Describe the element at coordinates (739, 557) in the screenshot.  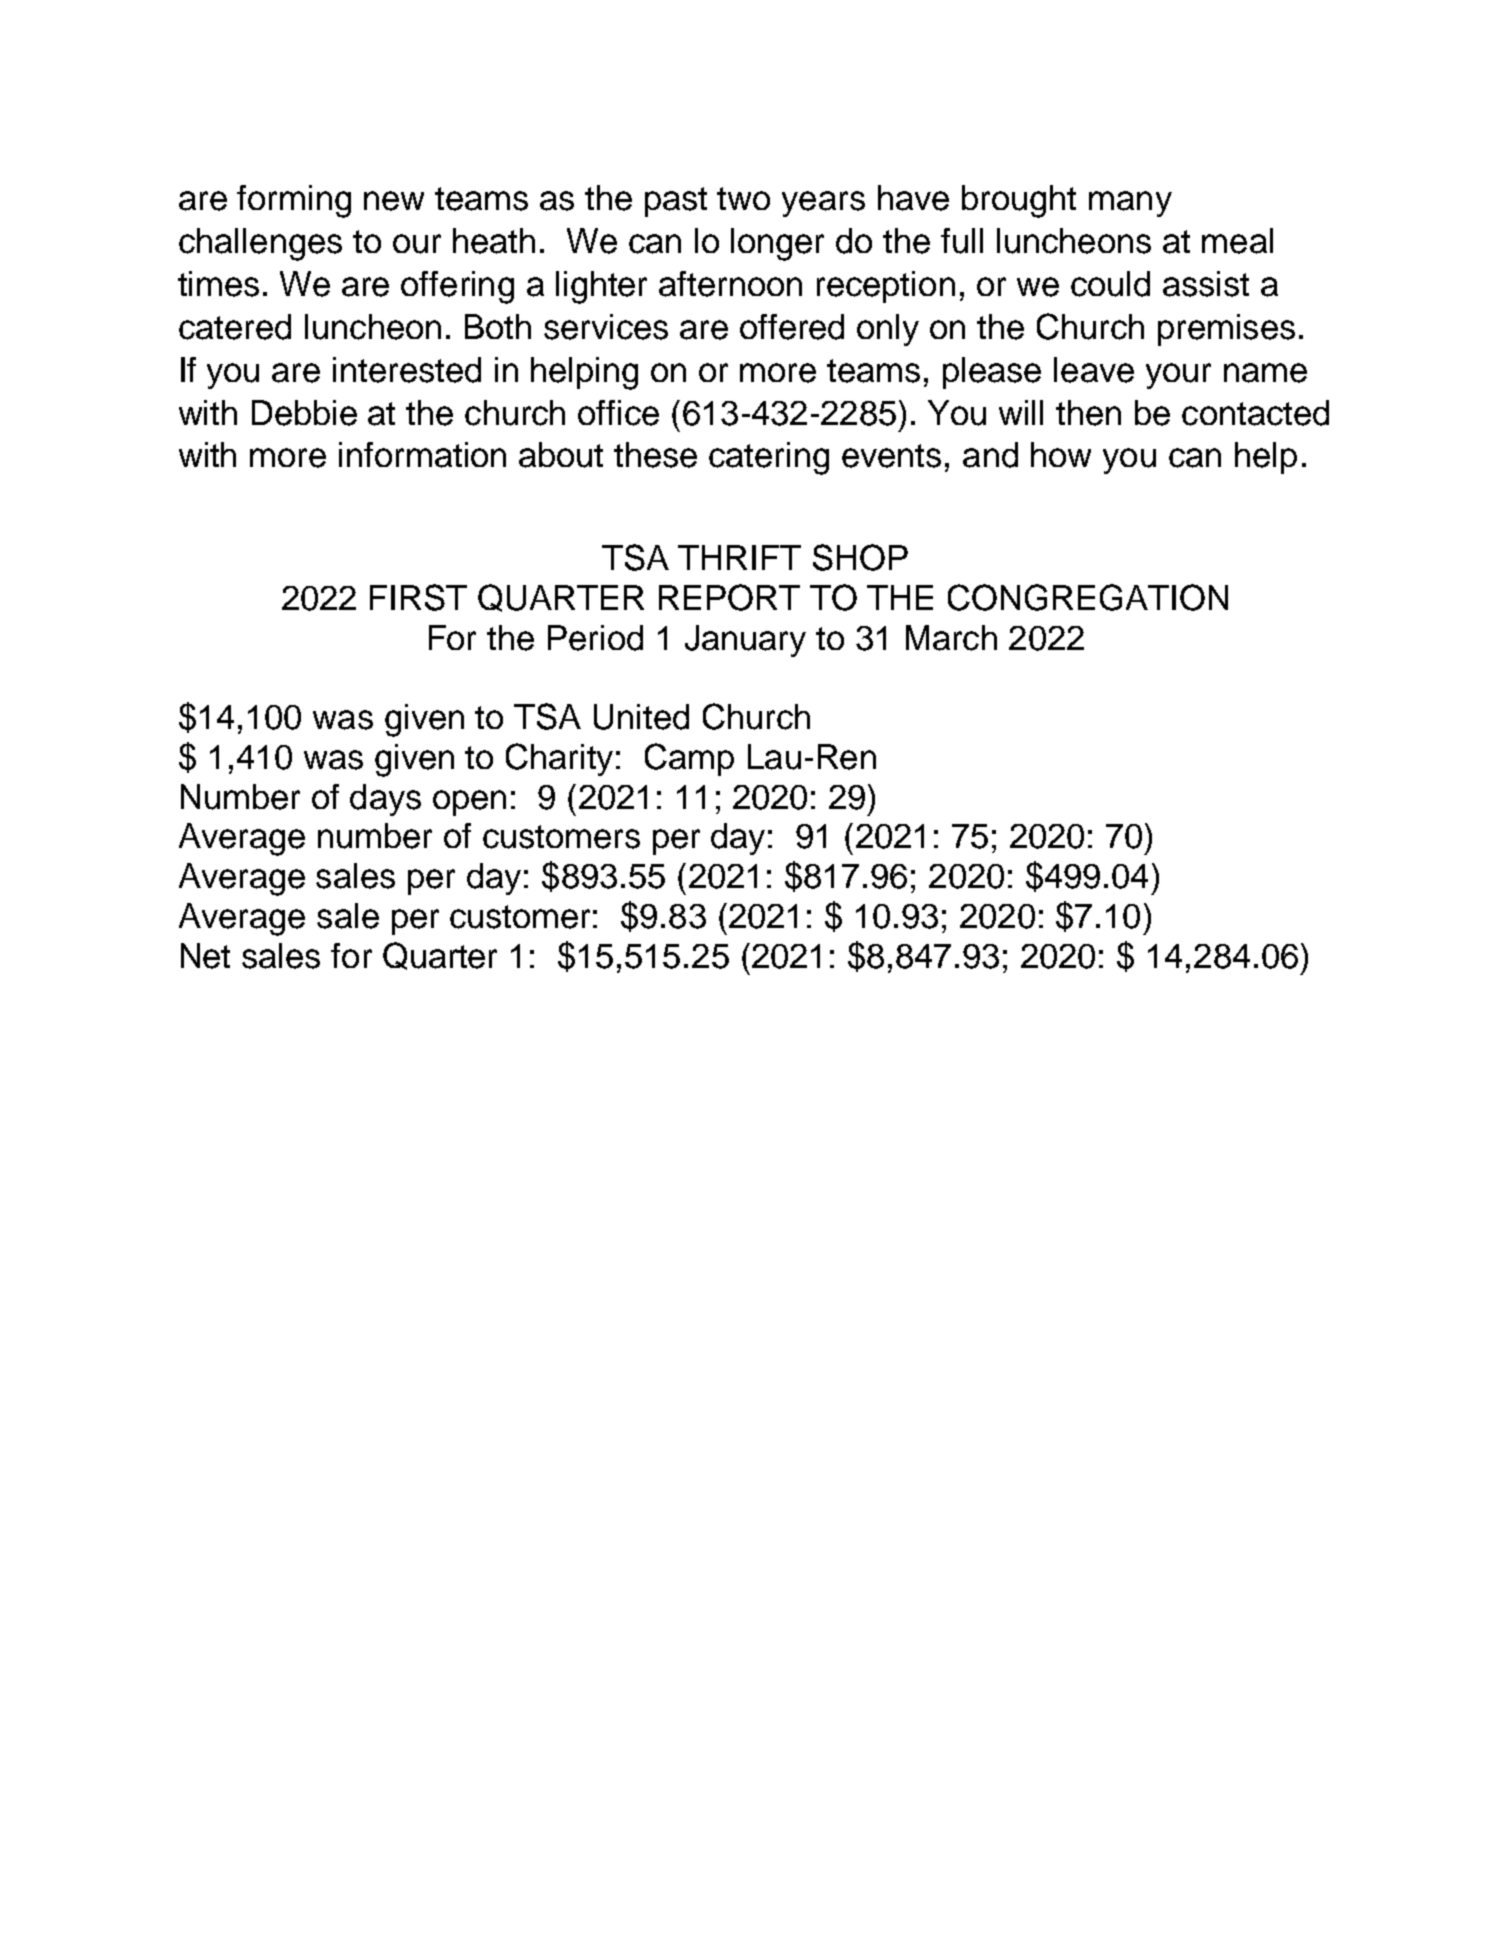
I see `THRIFT` at that location.
